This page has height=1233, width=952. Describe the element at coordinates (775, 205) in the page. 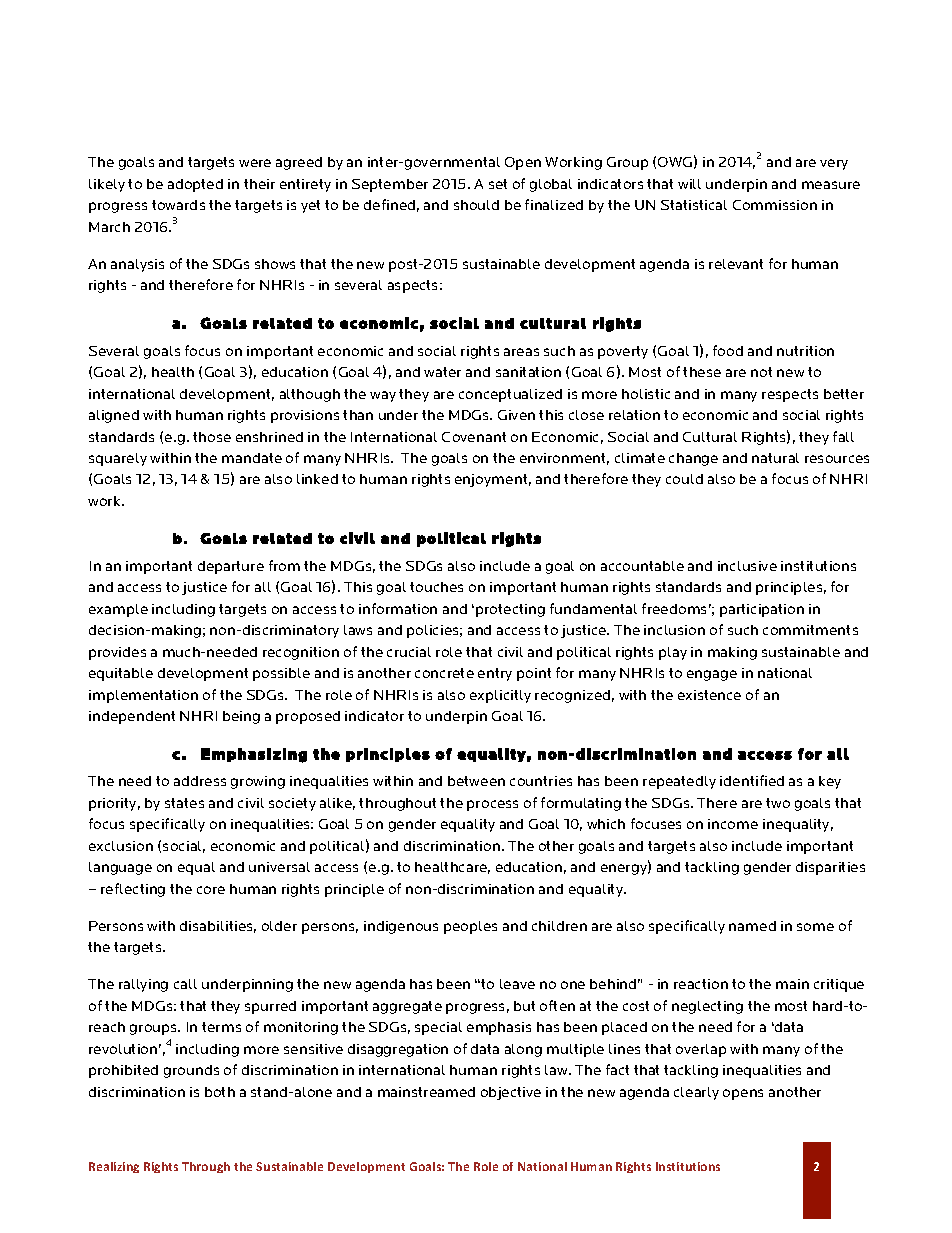

I see `Commission` at that location.
